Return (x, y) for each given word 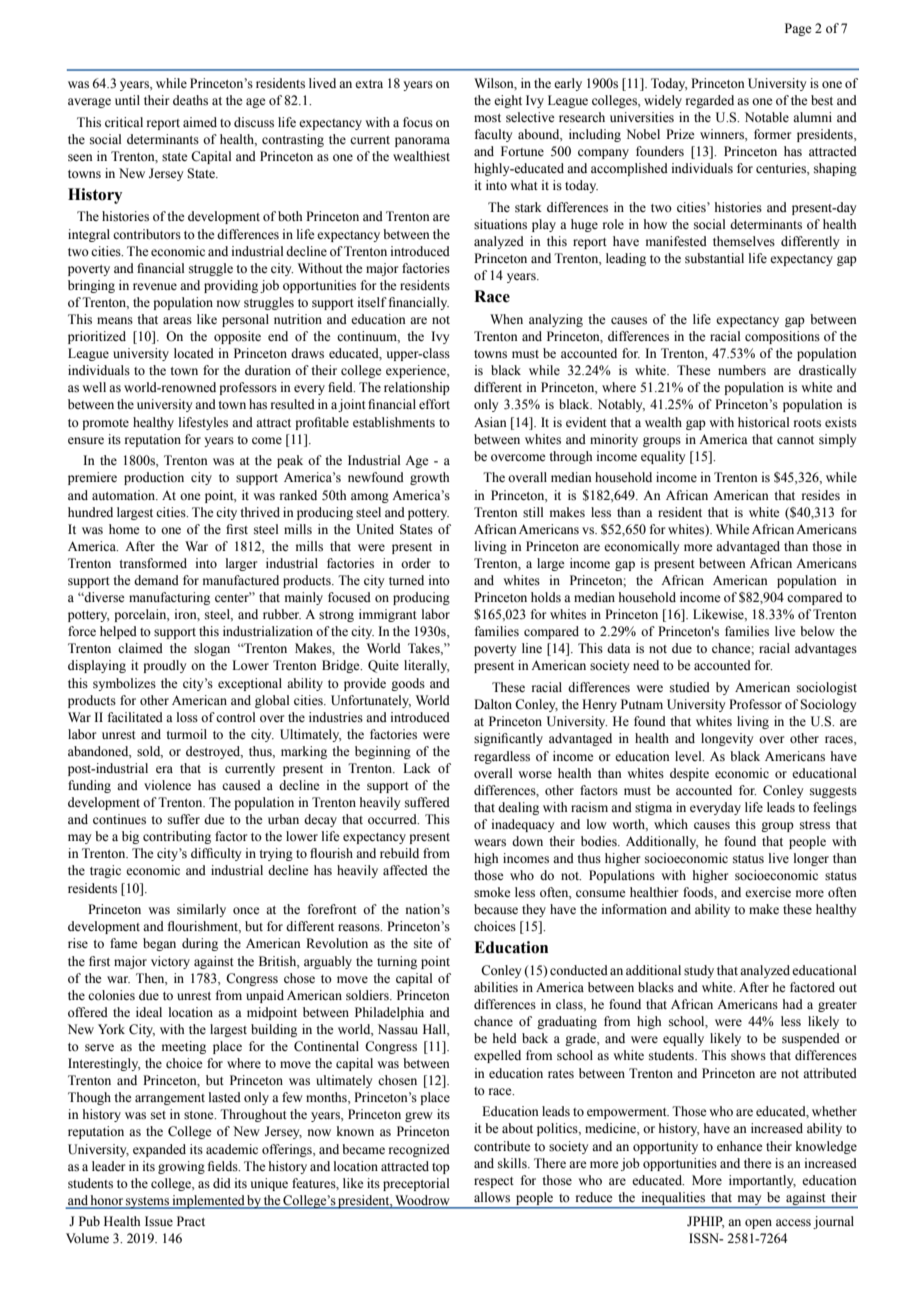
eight (508, 101)
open (758, 1224)
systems (147, 1203)
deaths (190, 100)
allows (492, 1197)
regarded (710, 101)
